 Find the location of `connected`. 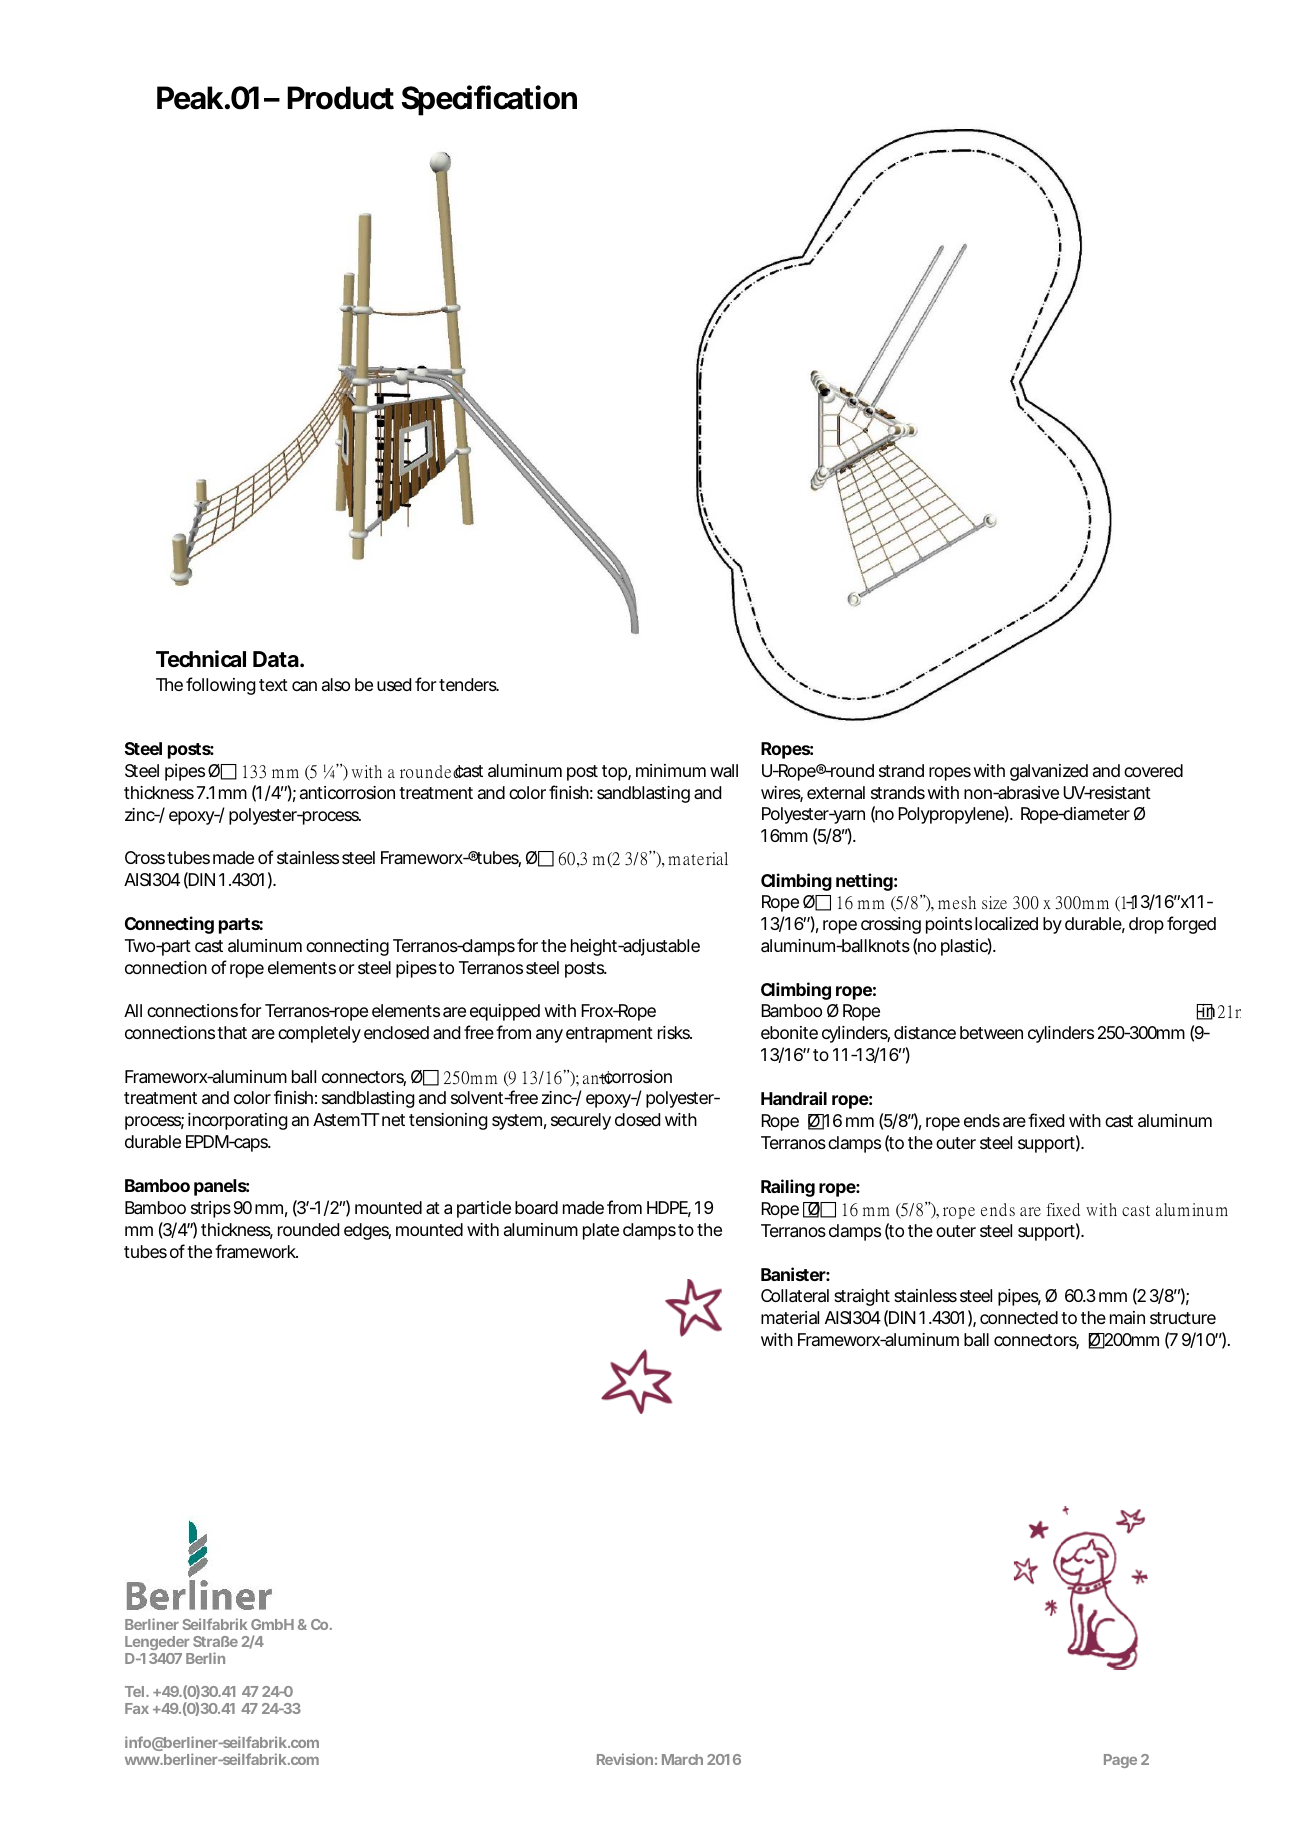

connected is located at coordinates (1019, 1317).
